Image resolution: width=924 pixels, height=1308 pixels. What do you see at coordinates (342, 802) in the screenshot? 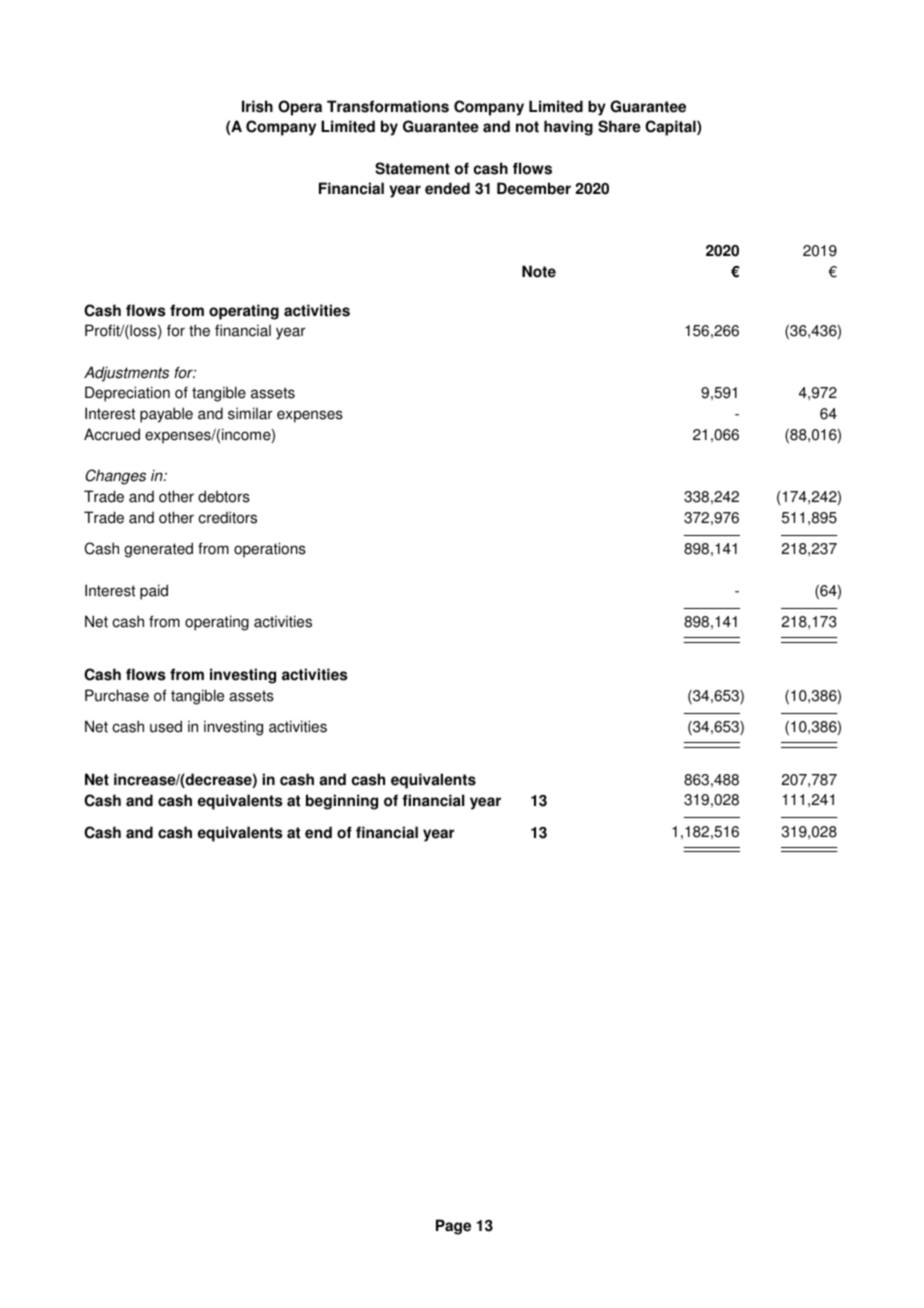
I see `beginning` at bounding box center [342, 802].
